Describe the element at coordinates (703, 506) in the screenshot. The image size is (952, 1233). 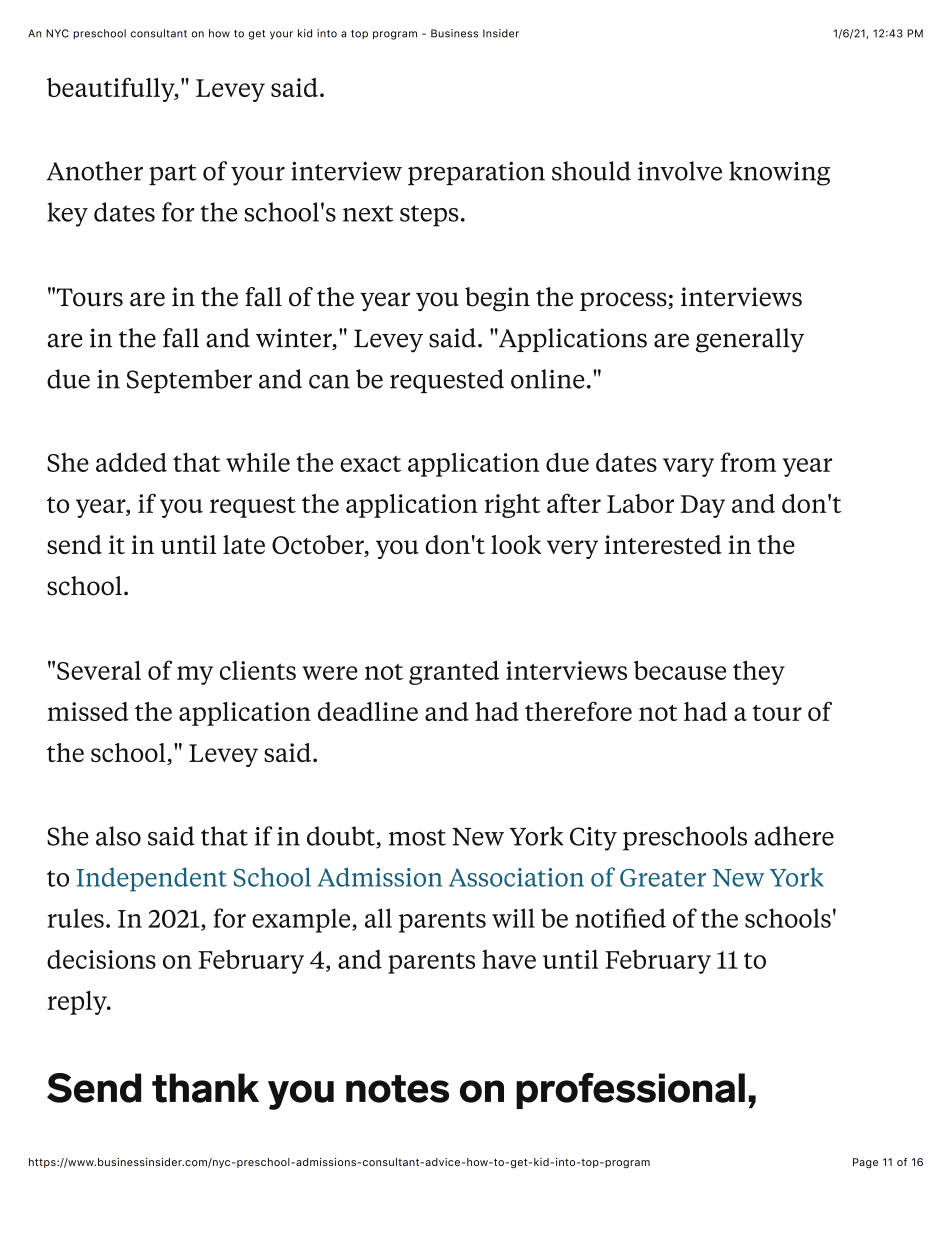
I see `Day` at that location.
